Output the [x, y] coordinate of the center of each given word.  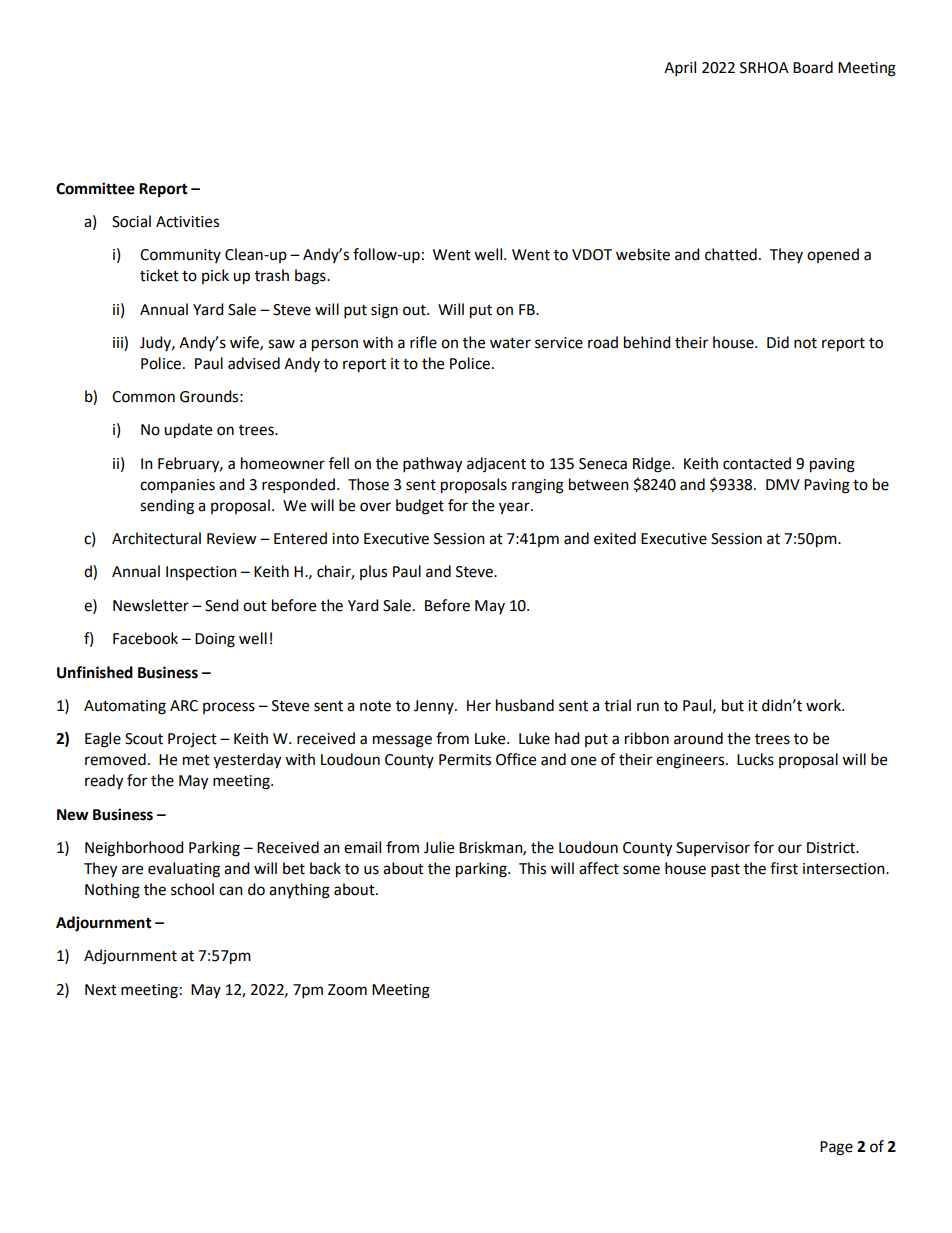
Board [813, 67]
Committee [95, 188]
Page [836, 1148]
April [680, 69]
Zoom [347, 990]
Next [101, 990]
